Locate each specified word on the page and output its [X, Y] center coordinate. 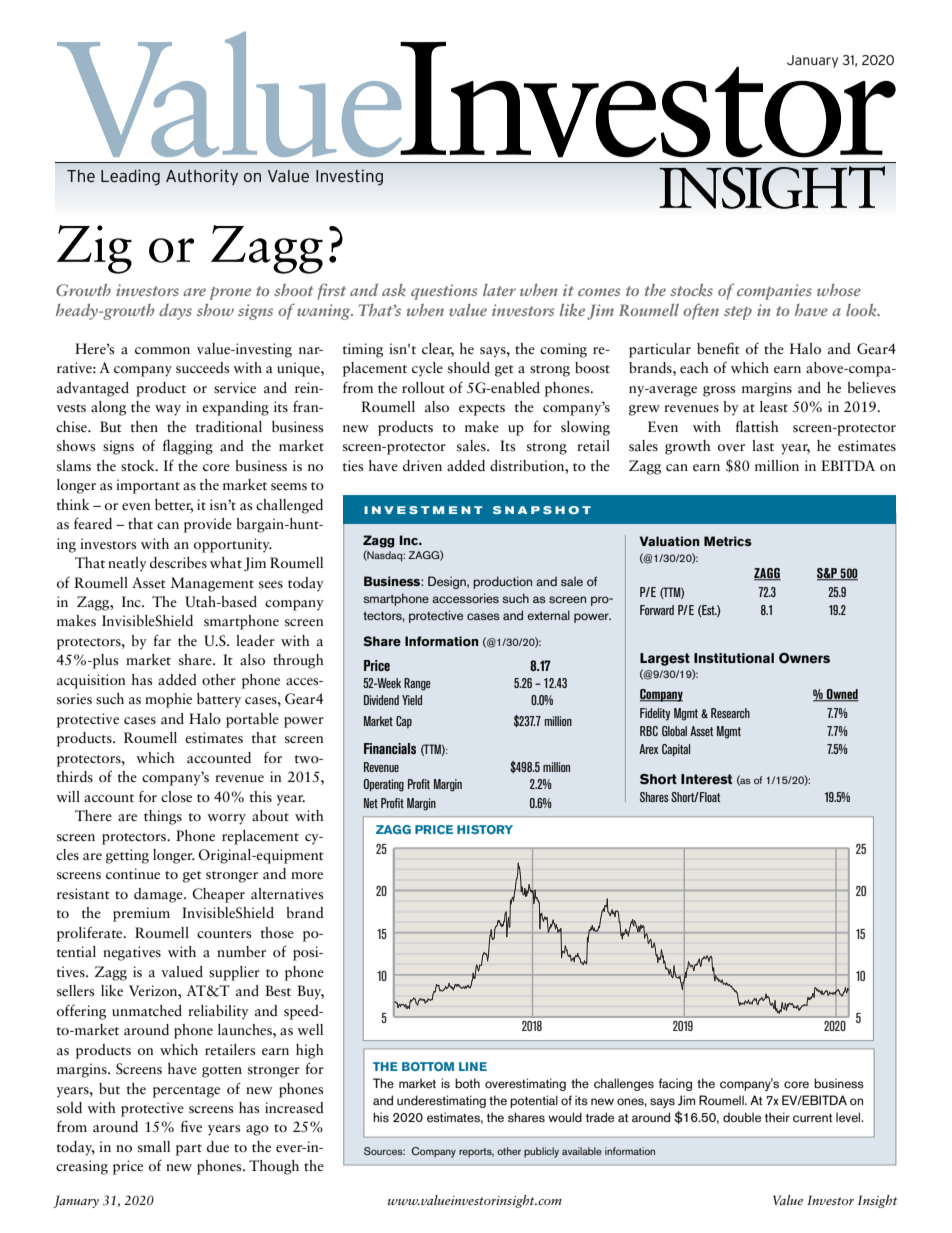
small [154, 1146]
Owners [804, 658]
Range [417, 684]
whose [839, 290]
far [162, 640]
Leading [130, 177]
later [499, 290]
